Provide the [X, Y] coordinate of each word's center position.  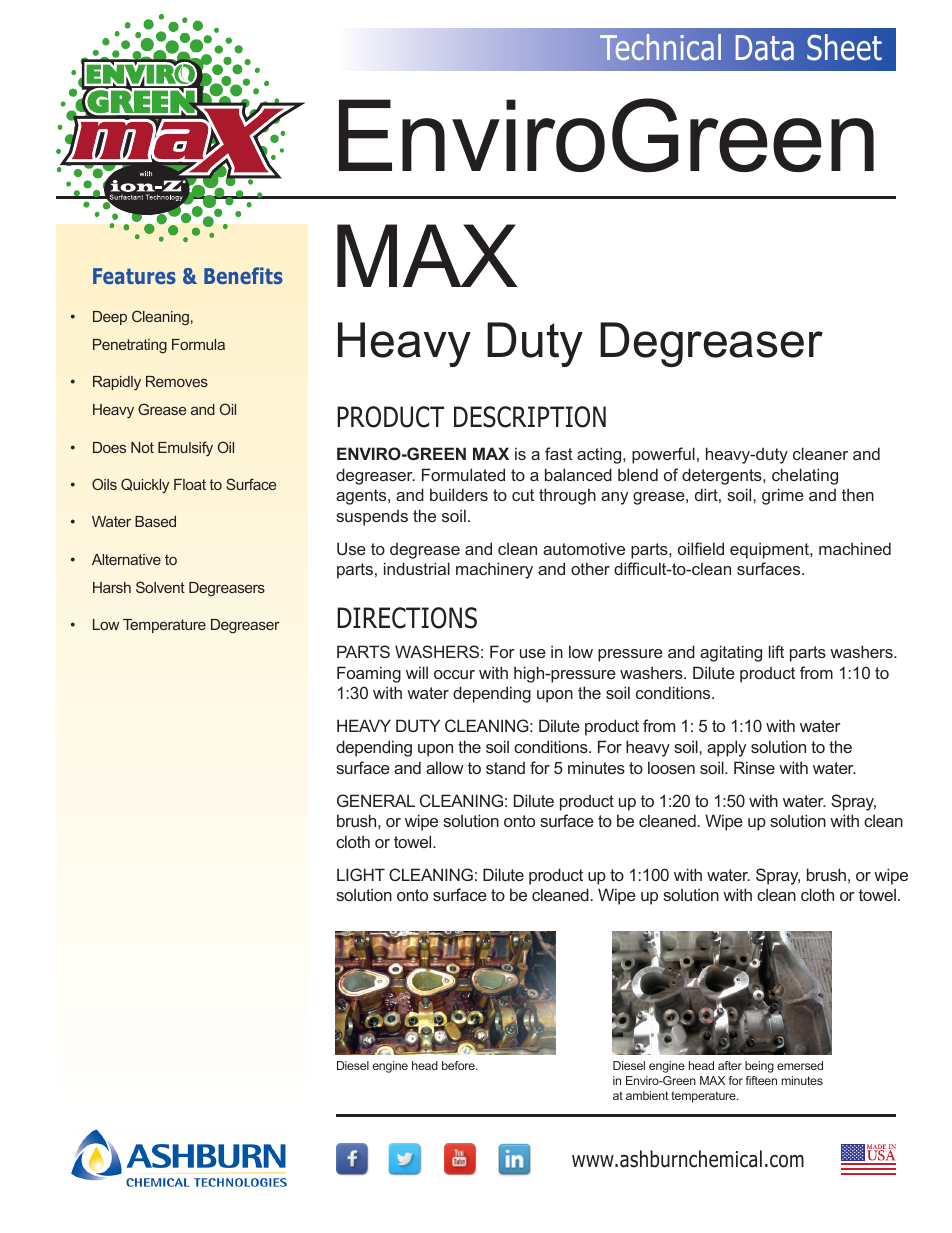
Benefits [243, 275]
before [459, 1065]
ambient [647, 1095]
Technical [660, 47]
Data [764, 48]
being [759, 1067]
